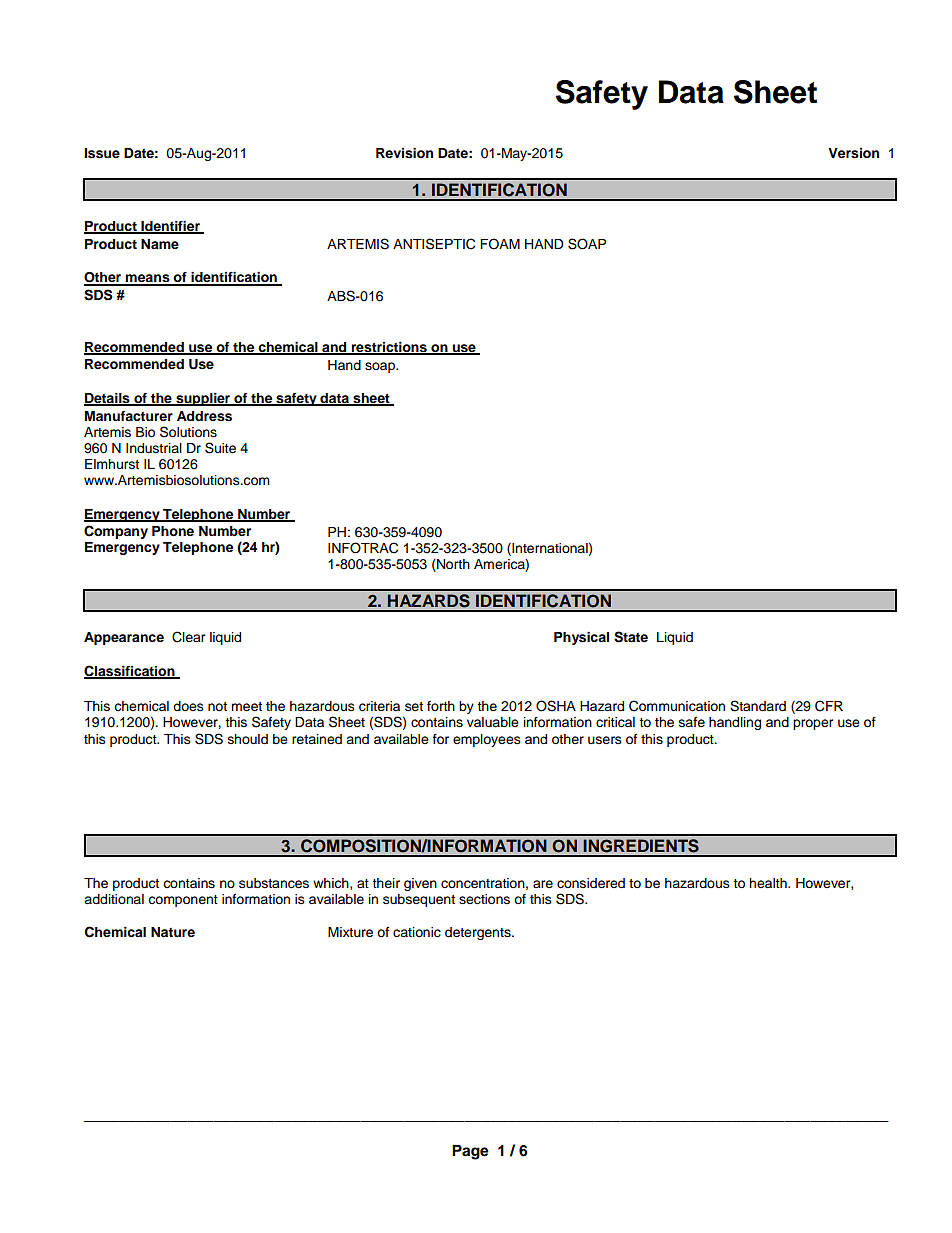 The width and height of the image is (952, 1233). Describe the element at coordinates (631, 637) in the image. I see `State` at that location.
